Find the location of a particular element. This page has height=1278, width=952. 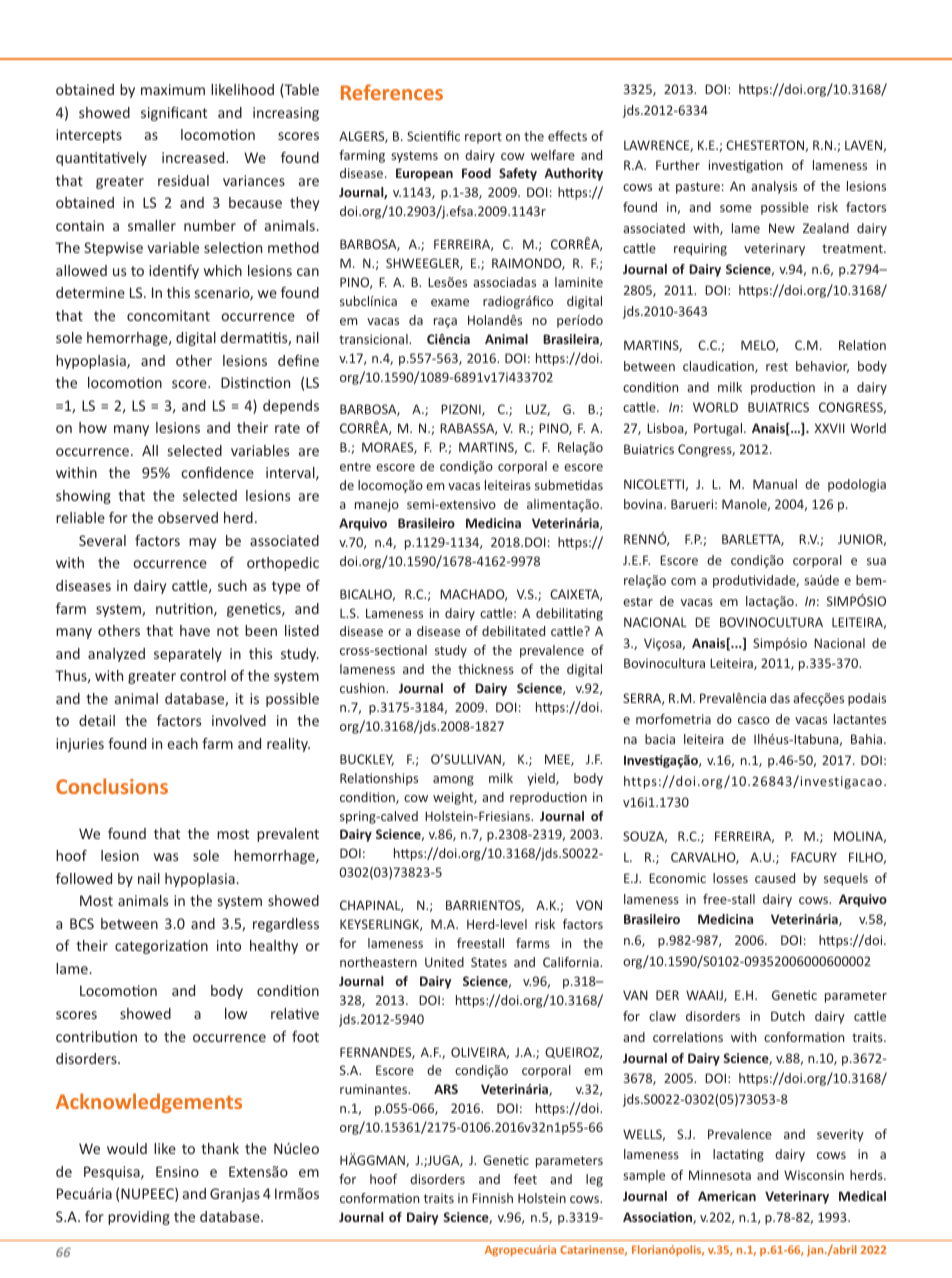

have is located at coordinates (195, 630).
